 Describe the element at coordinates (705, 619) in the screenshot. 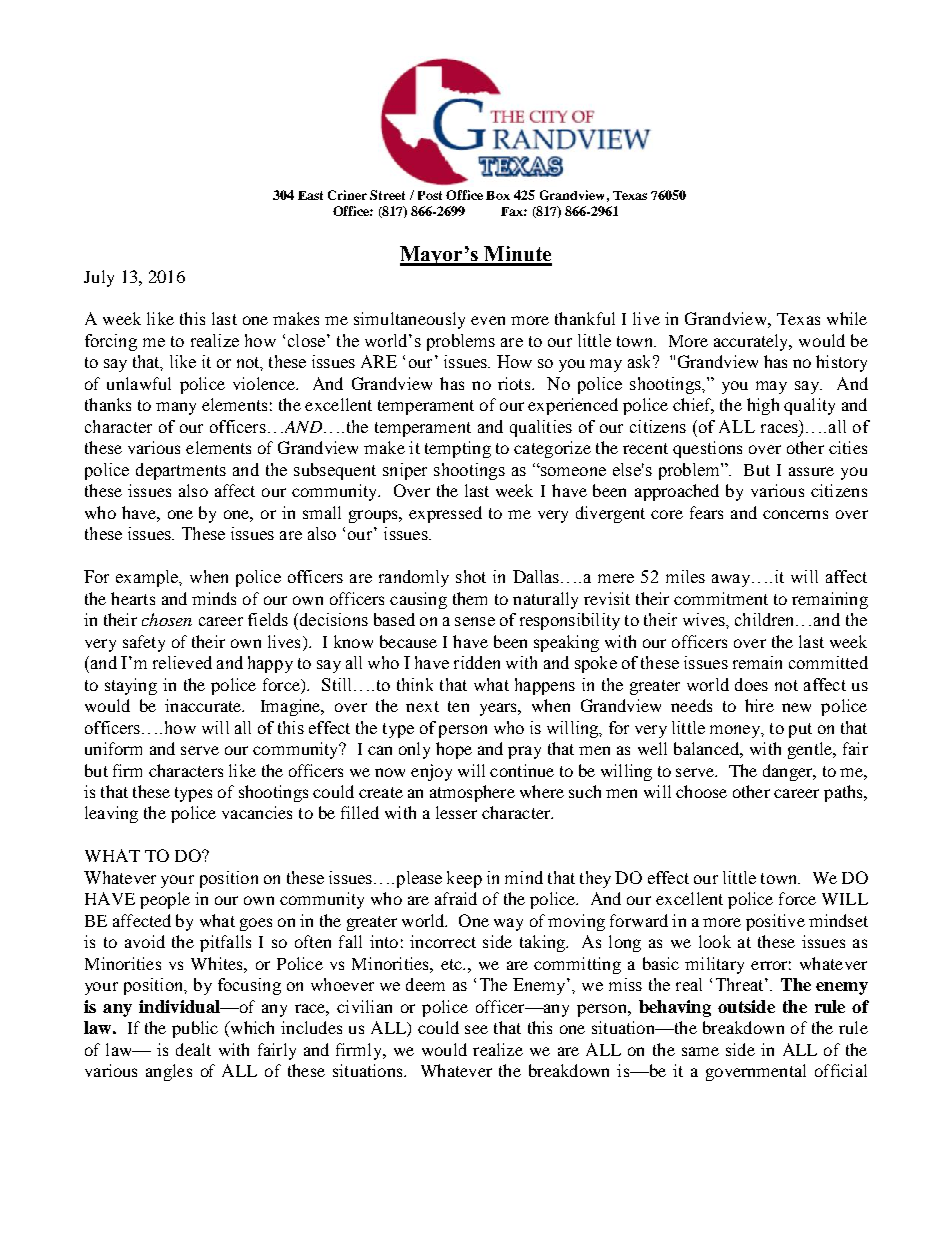

I see `wives` at that location.
